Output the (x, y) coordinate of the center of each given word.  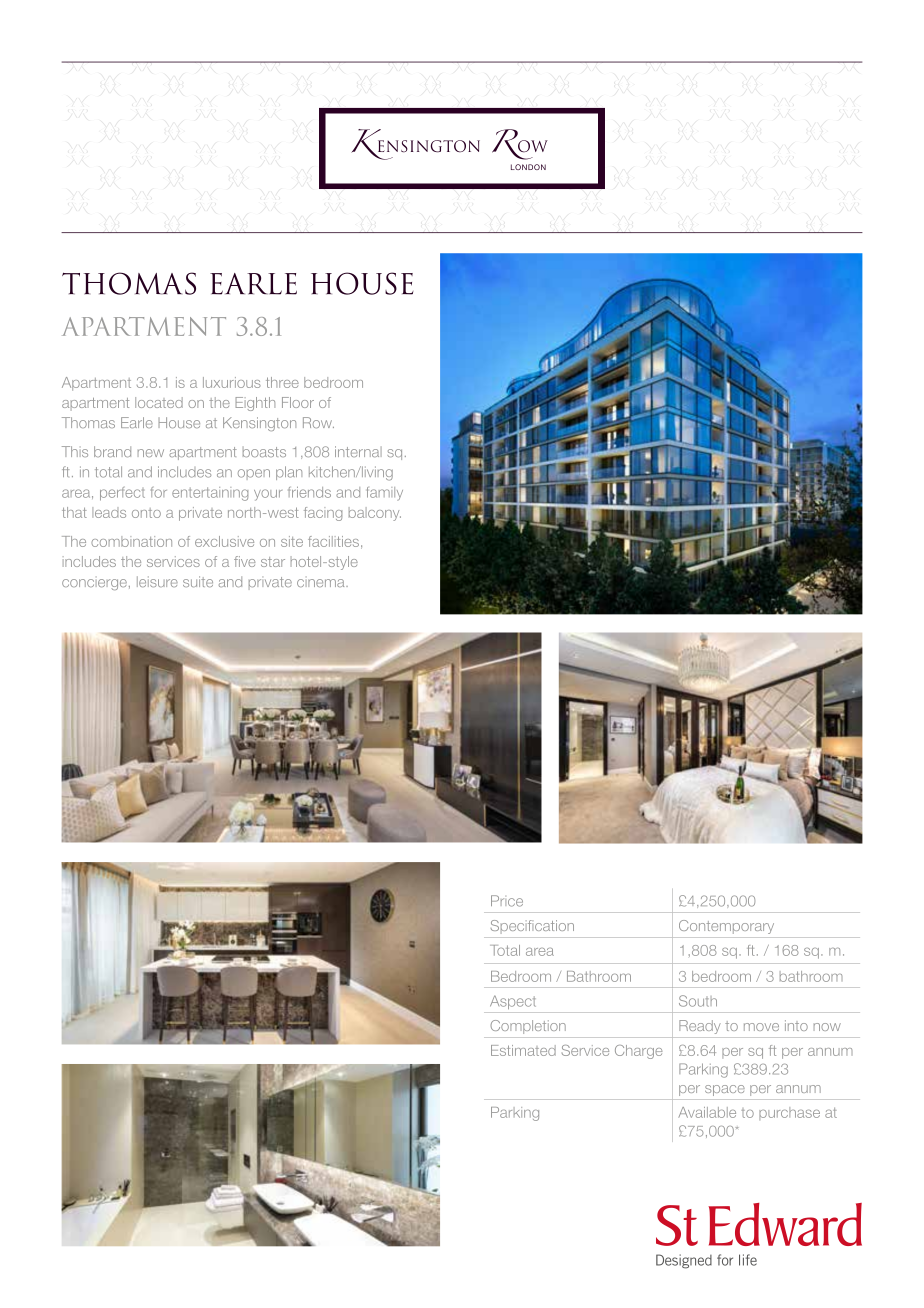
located (159, 402)
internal (358, 451)
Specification (532, 927)
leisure (157, 581)
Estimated (523, 1050)
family (385, 494)
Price (507, 901)
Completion (528, 1027)
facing (323, 514)
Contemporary (726, 927)
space (725, 1090)
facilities (333, 541)
